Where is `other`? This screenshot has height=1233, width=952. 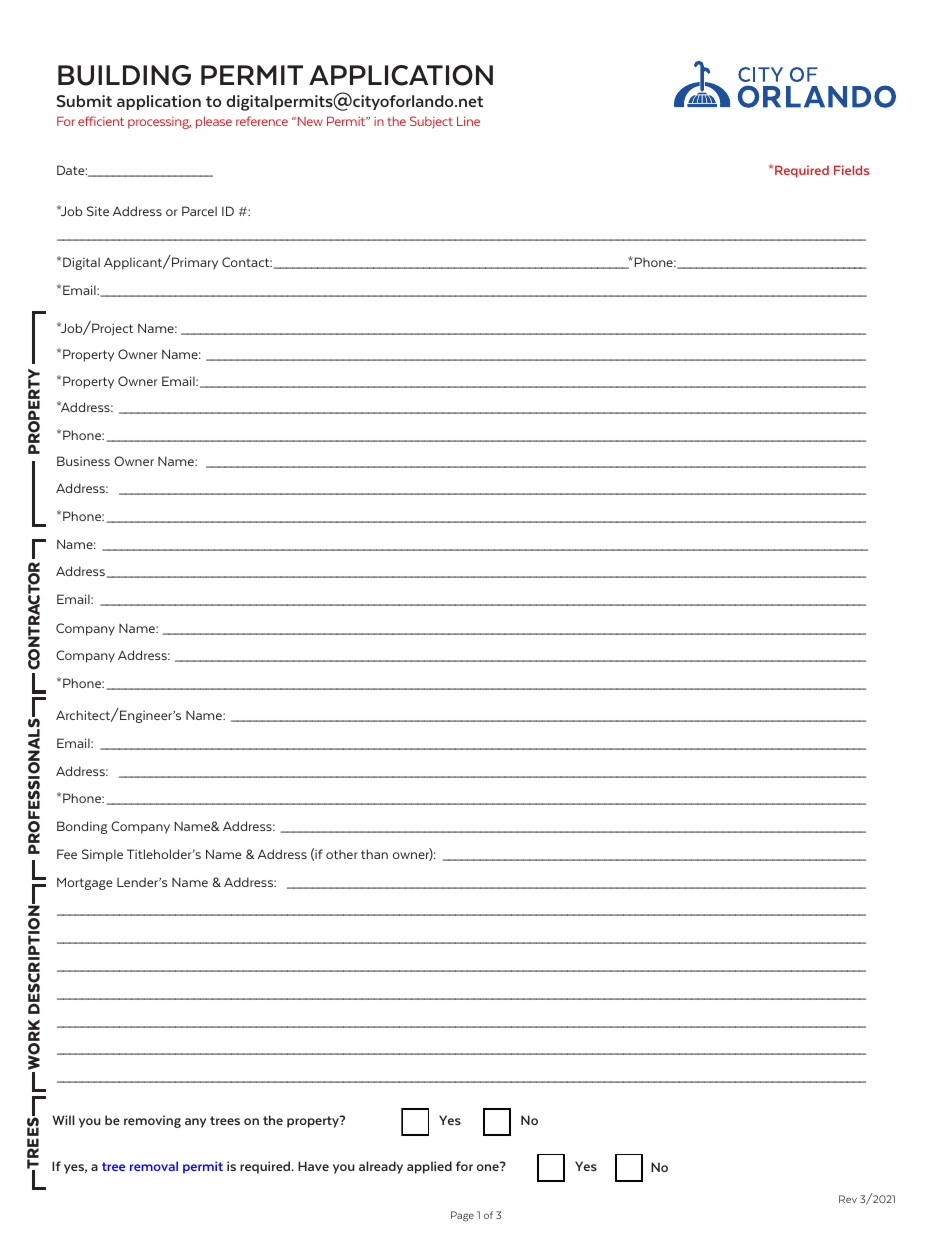
other is located at coordinates (342, 854).
